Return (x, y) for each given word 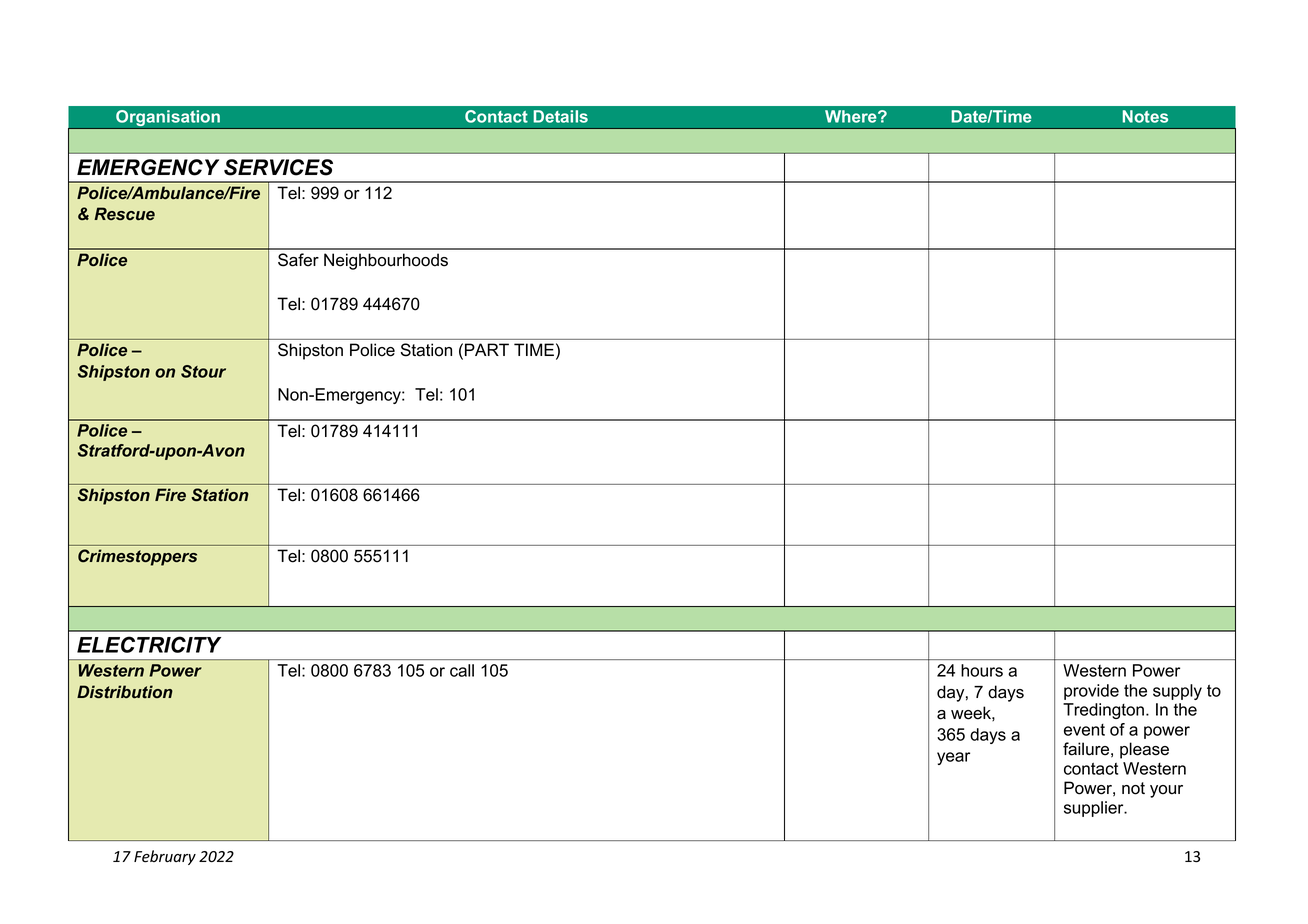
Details (560, 116)
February (165, 857)
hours (982, 670)
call (462, 670)
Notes (1145, 116)
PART (487, 349)
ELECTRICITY (149, 644)
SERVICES (278, 167)
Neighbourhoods (386, 261)
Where (852, 116)
